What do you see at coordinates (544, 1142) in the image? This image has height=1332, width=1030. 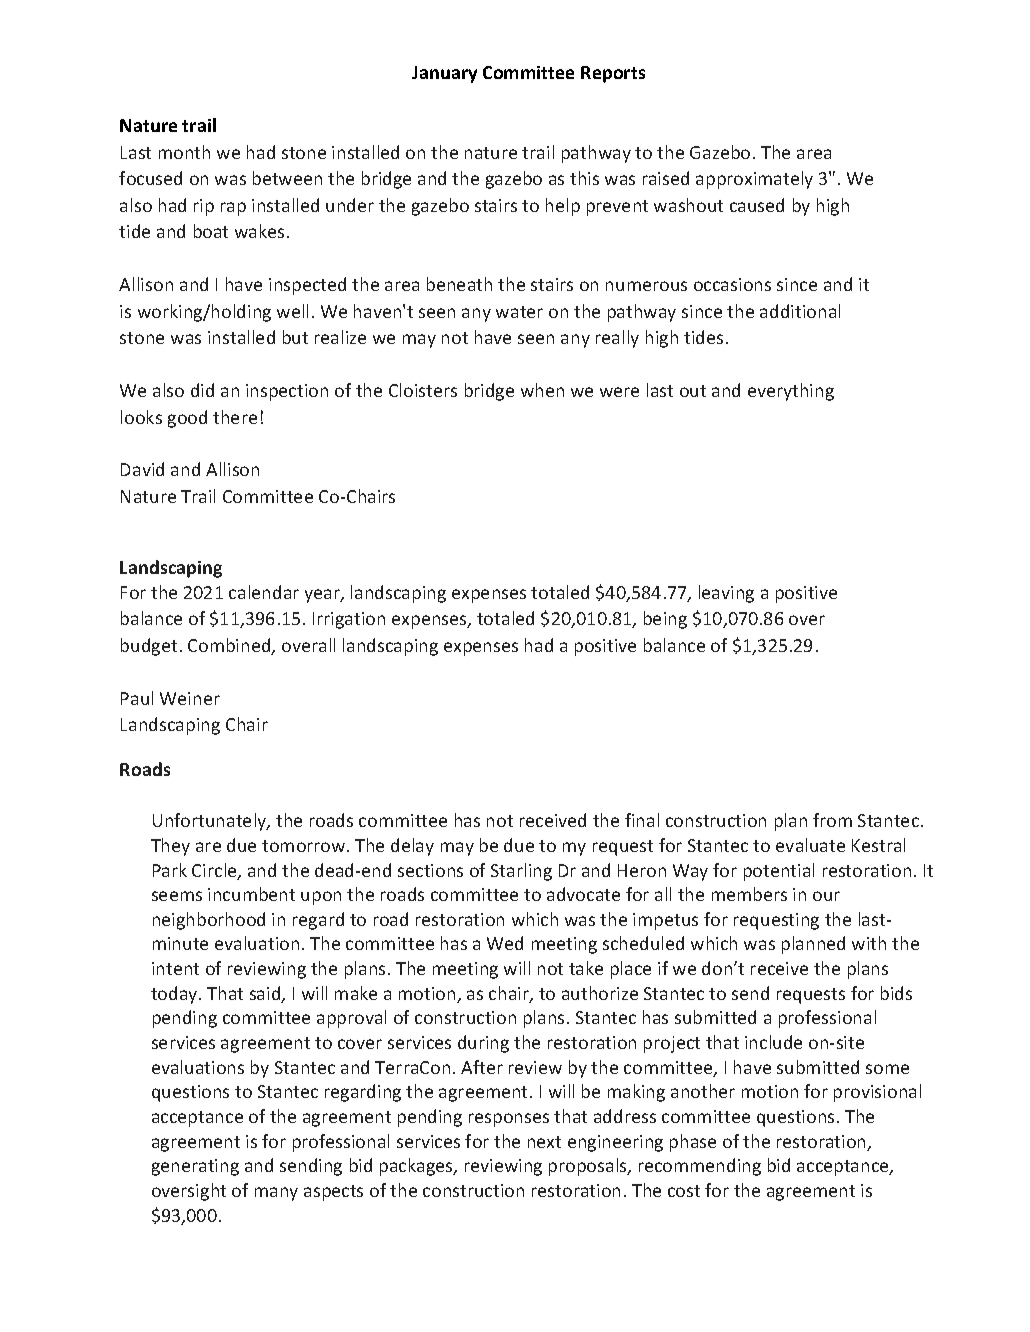 I see `next` at bounding box center [544, 1142].
